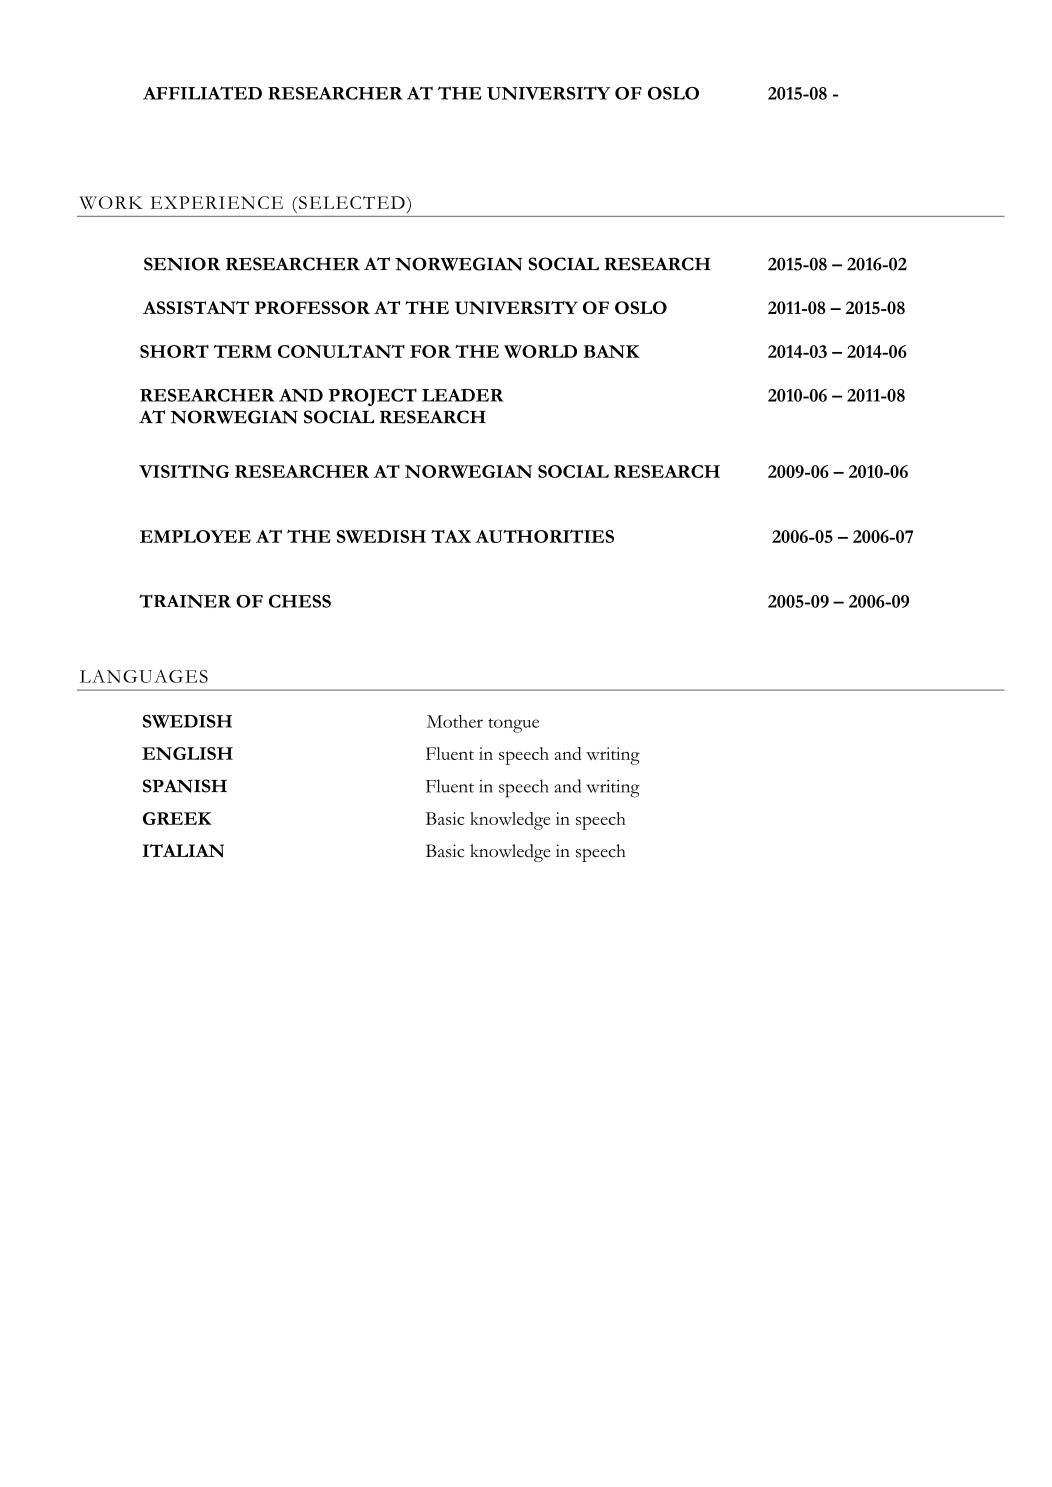 This screenshot has width=1052, height=1487. Describe the element at coordinates (372, 397) in the screenshot. I see `PROJECT` at that location.
